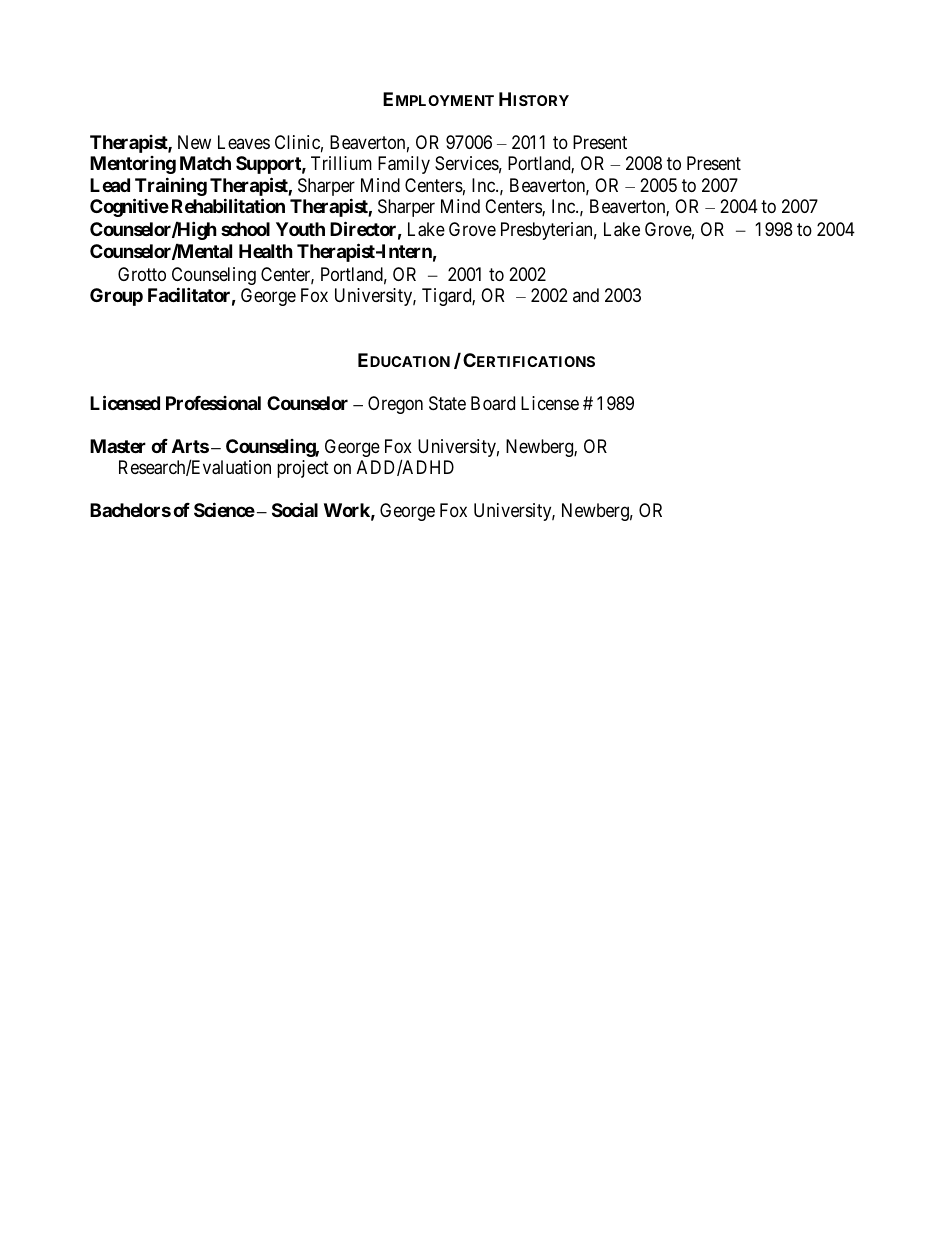 Image resolution: width=952 pixels, height=1233 pixels. What do you see at coordinates (303, 469) in the image?
I see `project` at bounding box center [303, 469].
